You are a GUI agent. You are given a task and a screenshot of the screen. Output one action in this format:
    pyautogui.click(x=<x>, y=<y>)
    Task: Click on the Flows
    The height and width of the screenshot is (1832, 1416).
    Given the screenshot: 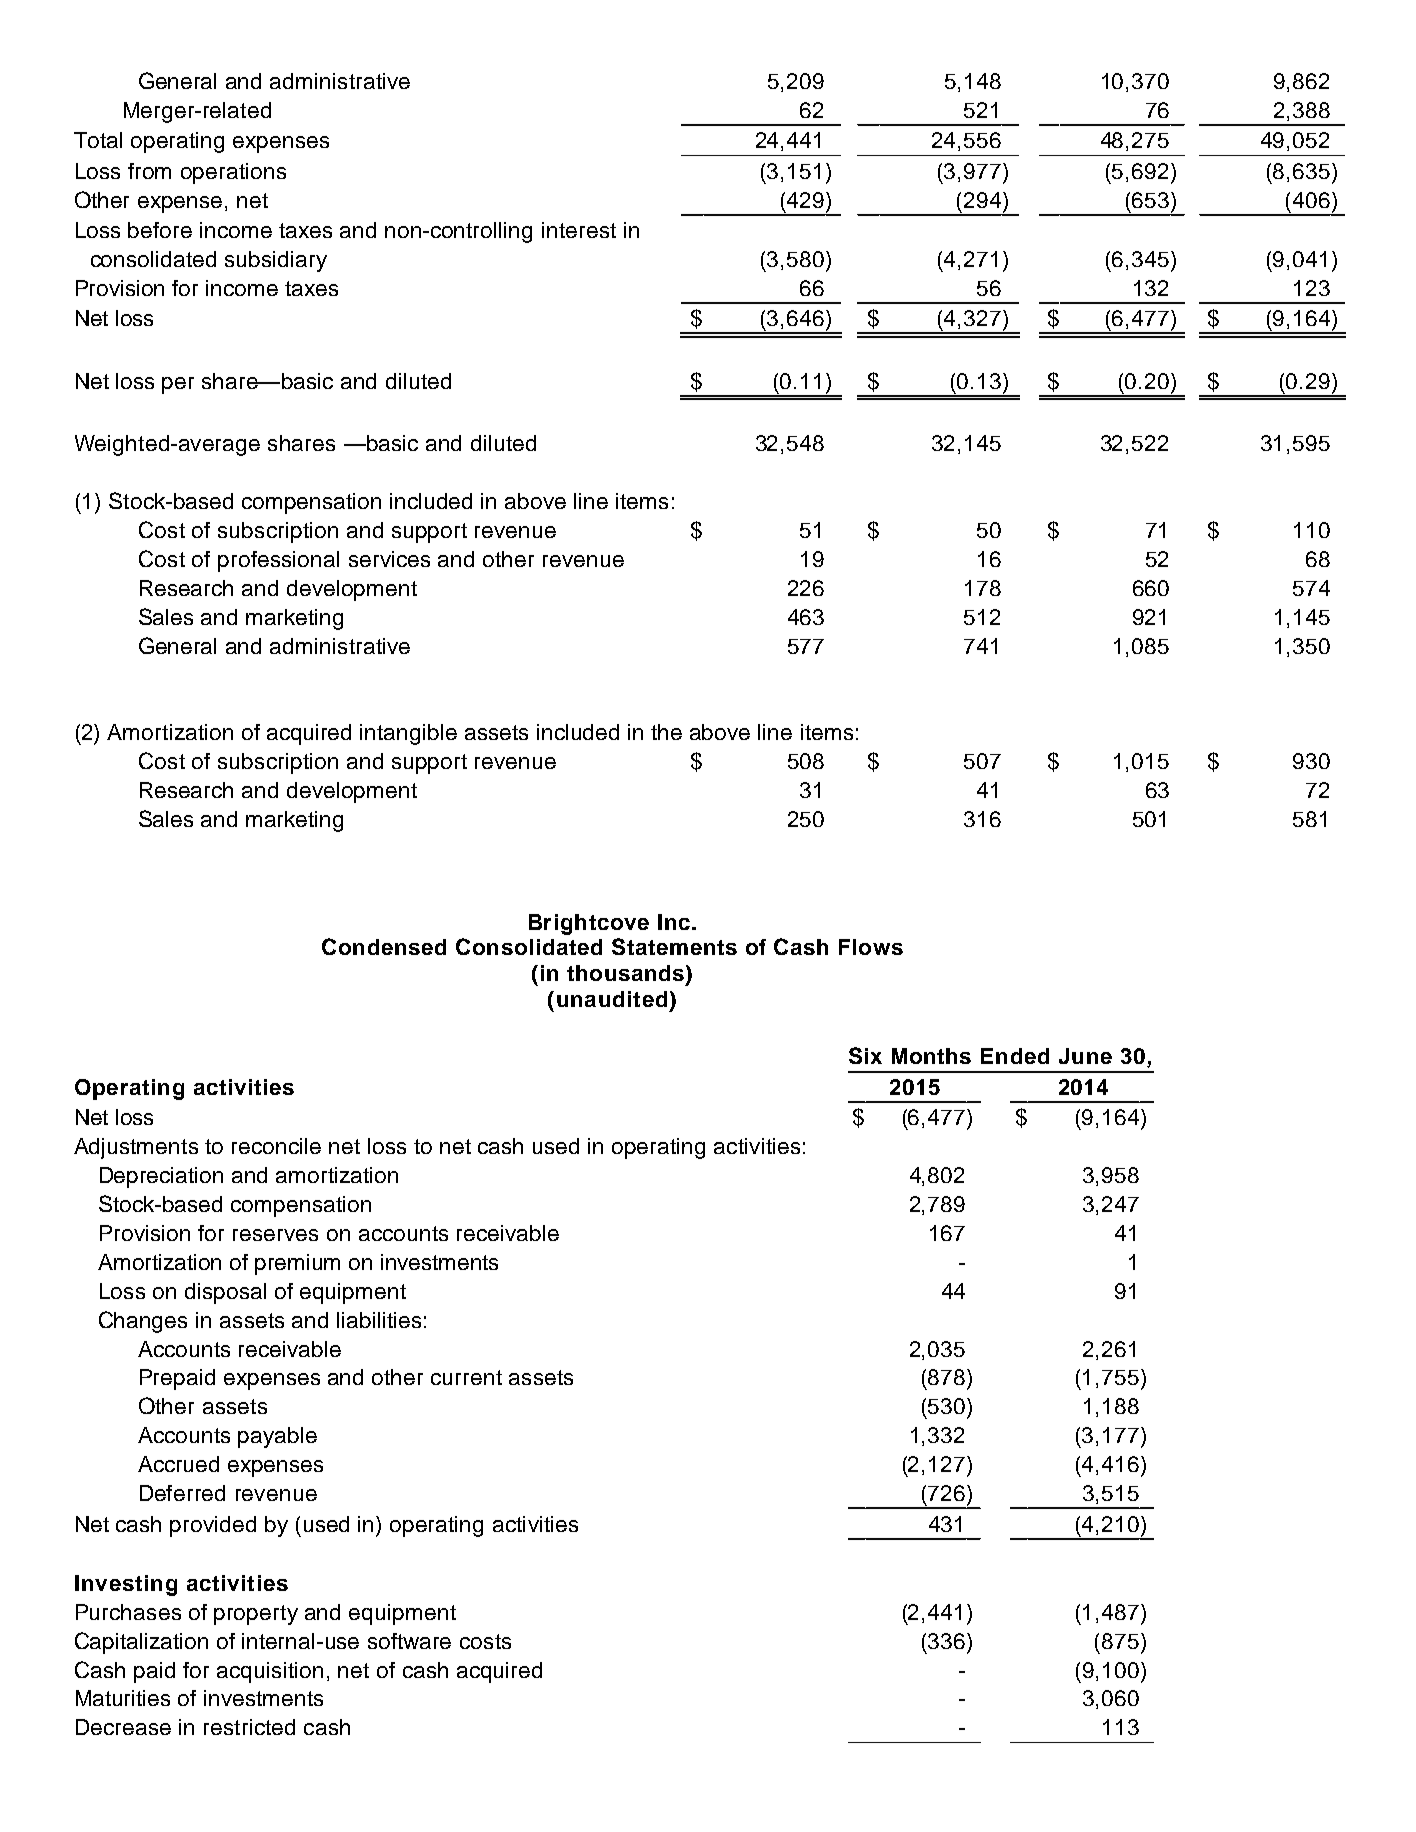 What is the action you would take?
    pyautogui.click(x=871, y=947)
